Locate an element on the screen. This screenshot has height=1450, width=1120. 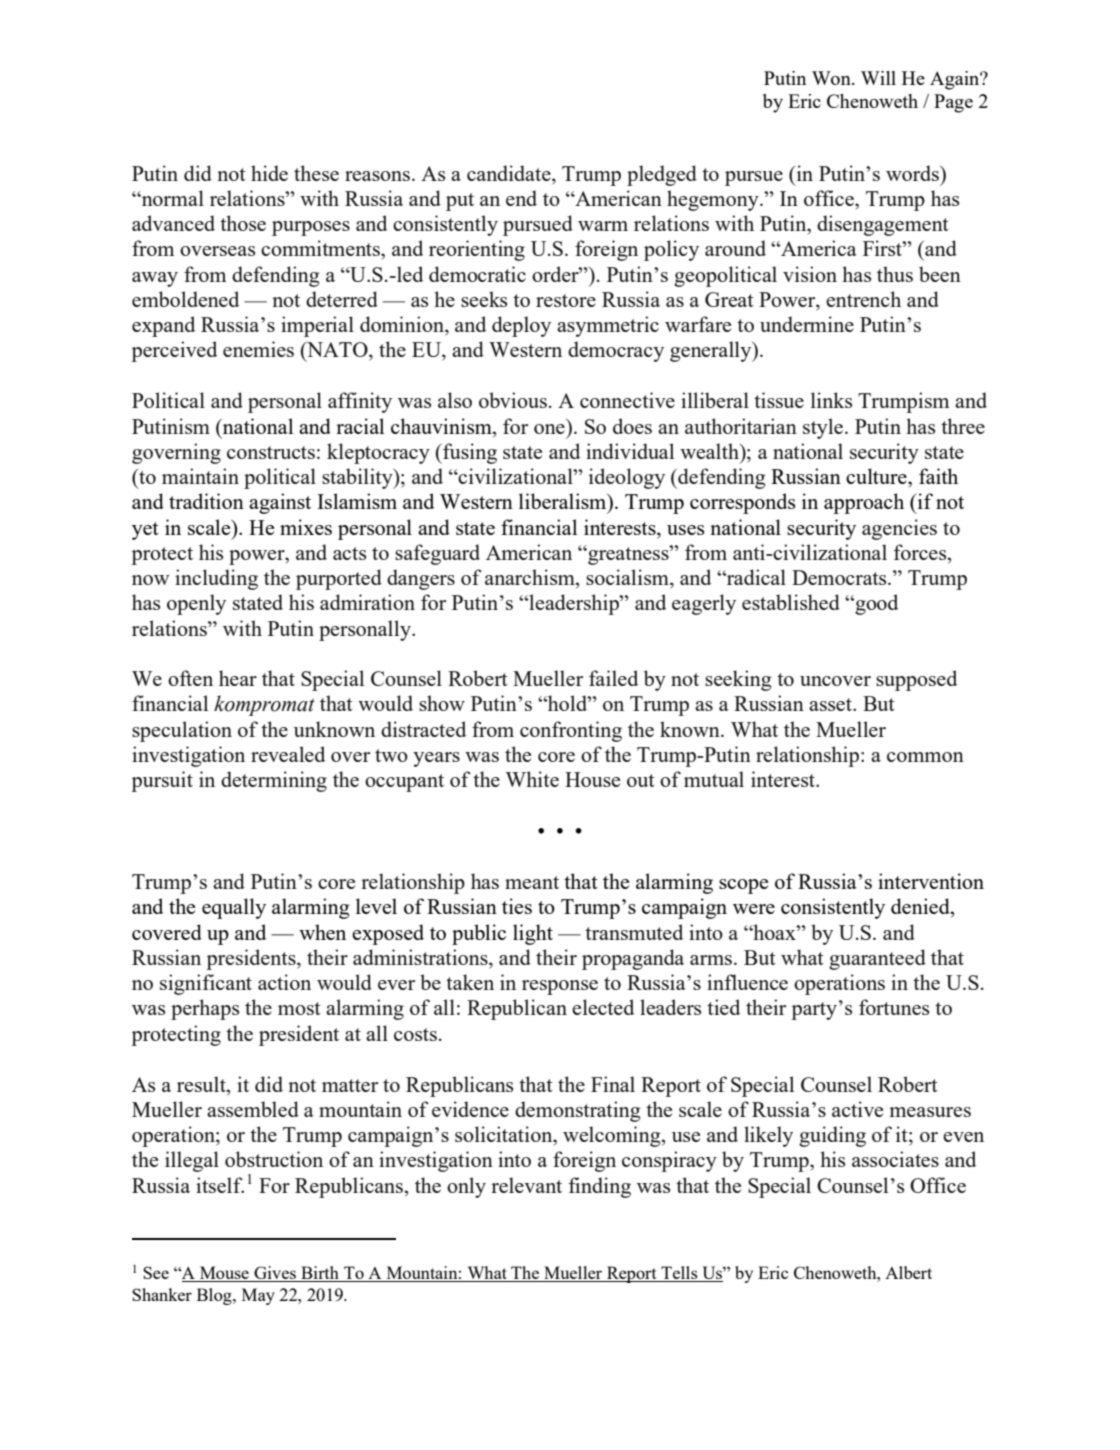
asset is located at coordinates (831, 704).
